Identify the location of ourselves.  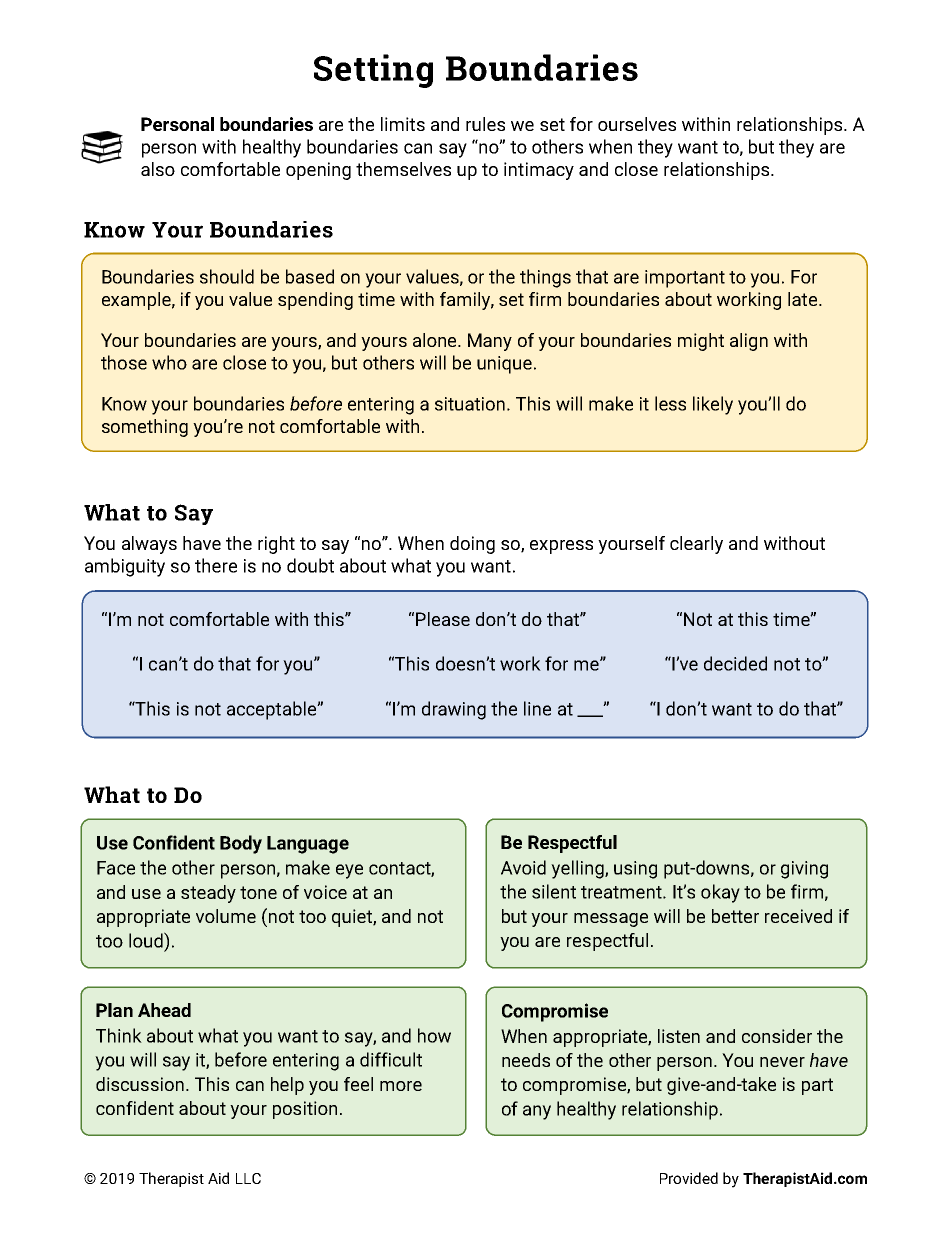
(637, 124).
